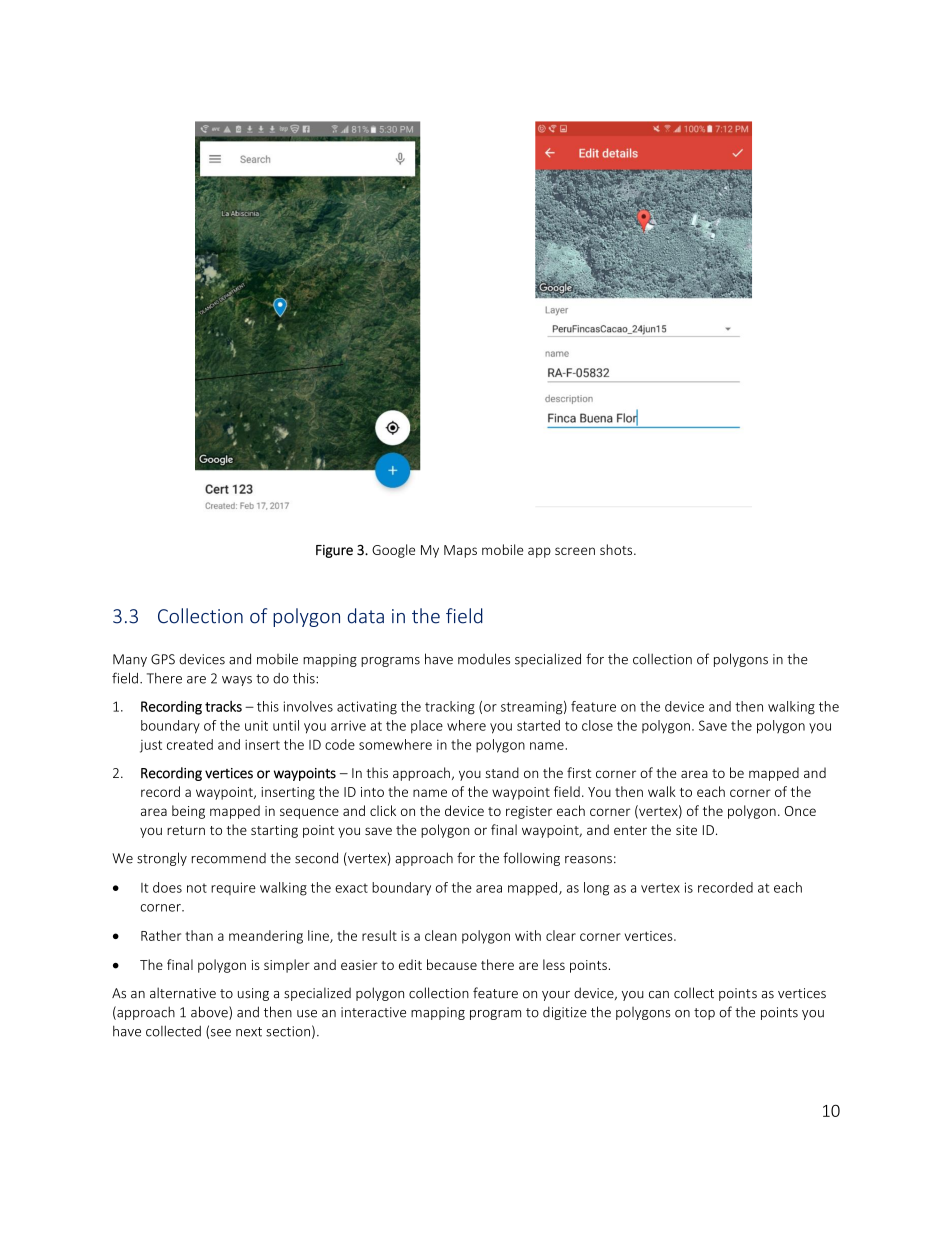  I want to click on close, so click(597, 725).
